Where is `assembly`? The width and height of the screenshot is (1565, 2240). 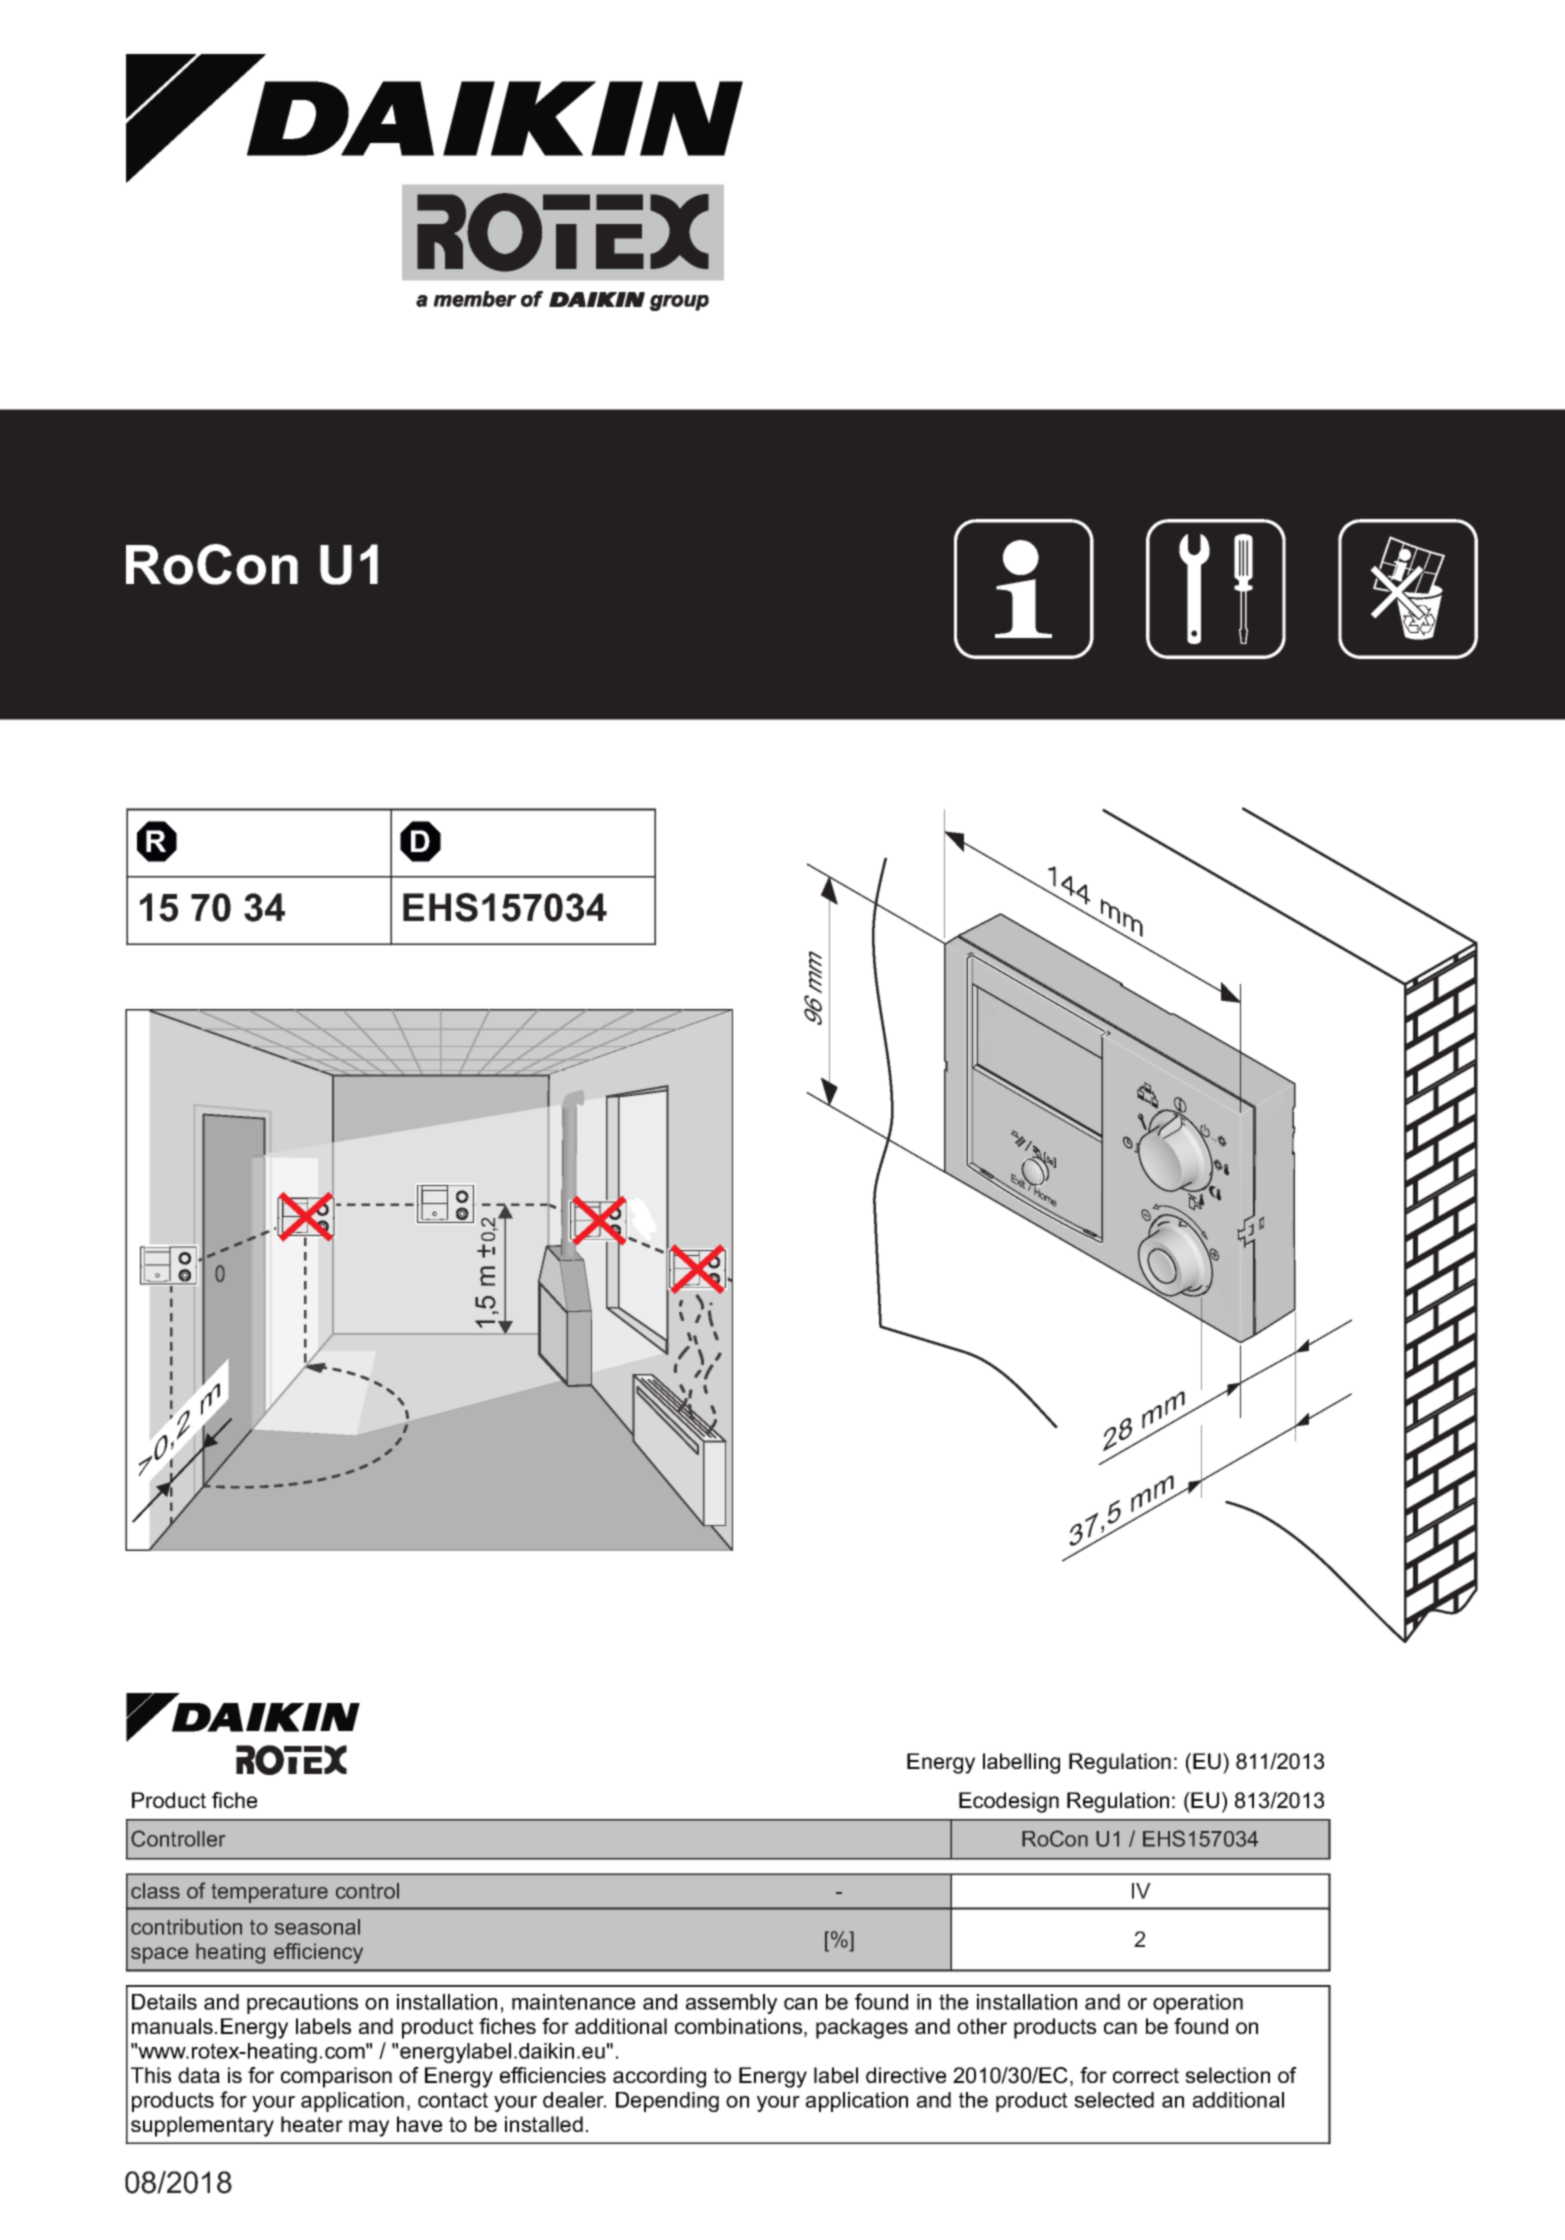
assembly is located at coordinates (731, 2004).
